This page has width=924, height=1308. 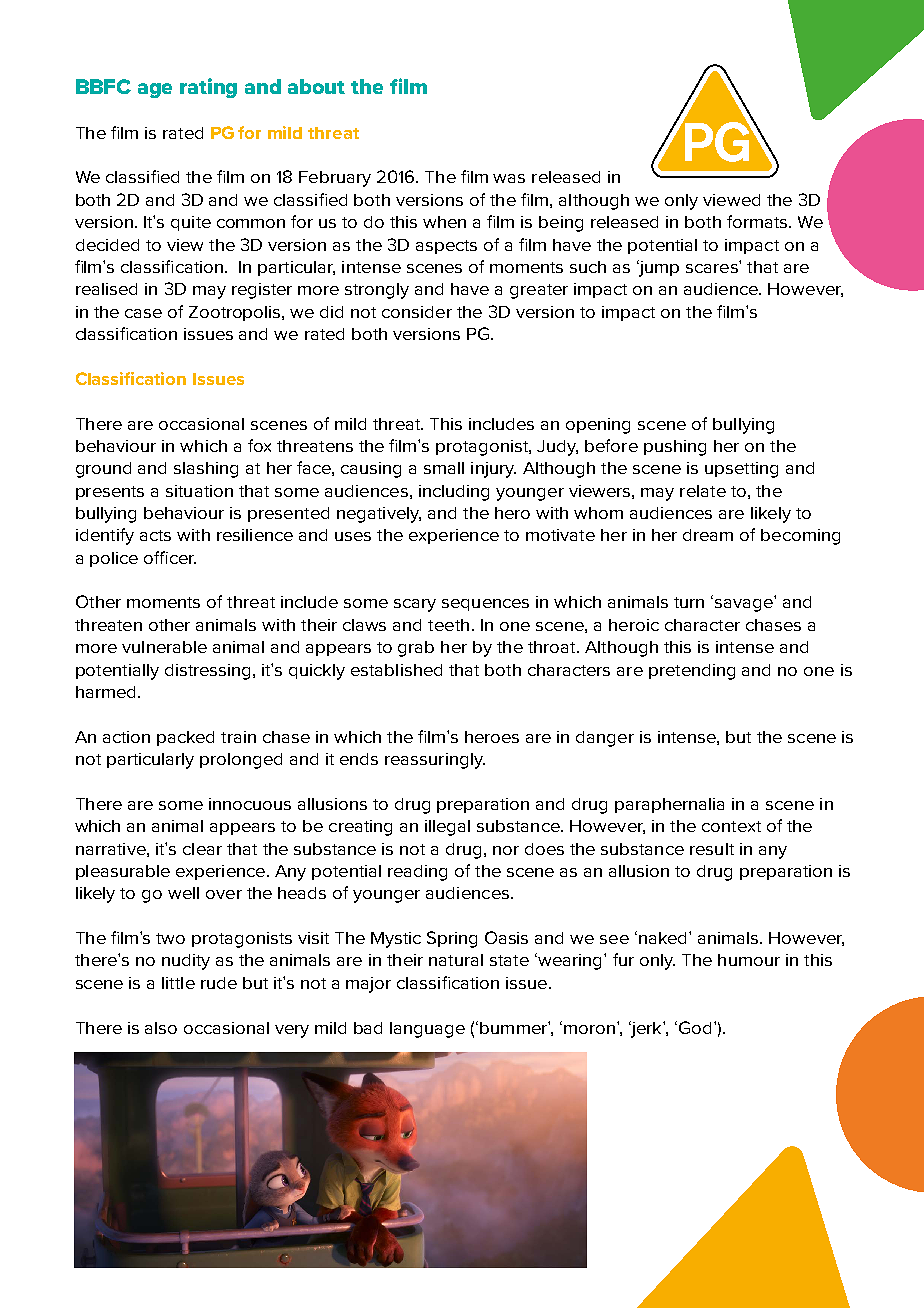 What do you see at coordinates (757, 221) in the page?
I see `formats` at bounding box center [757, 221].
